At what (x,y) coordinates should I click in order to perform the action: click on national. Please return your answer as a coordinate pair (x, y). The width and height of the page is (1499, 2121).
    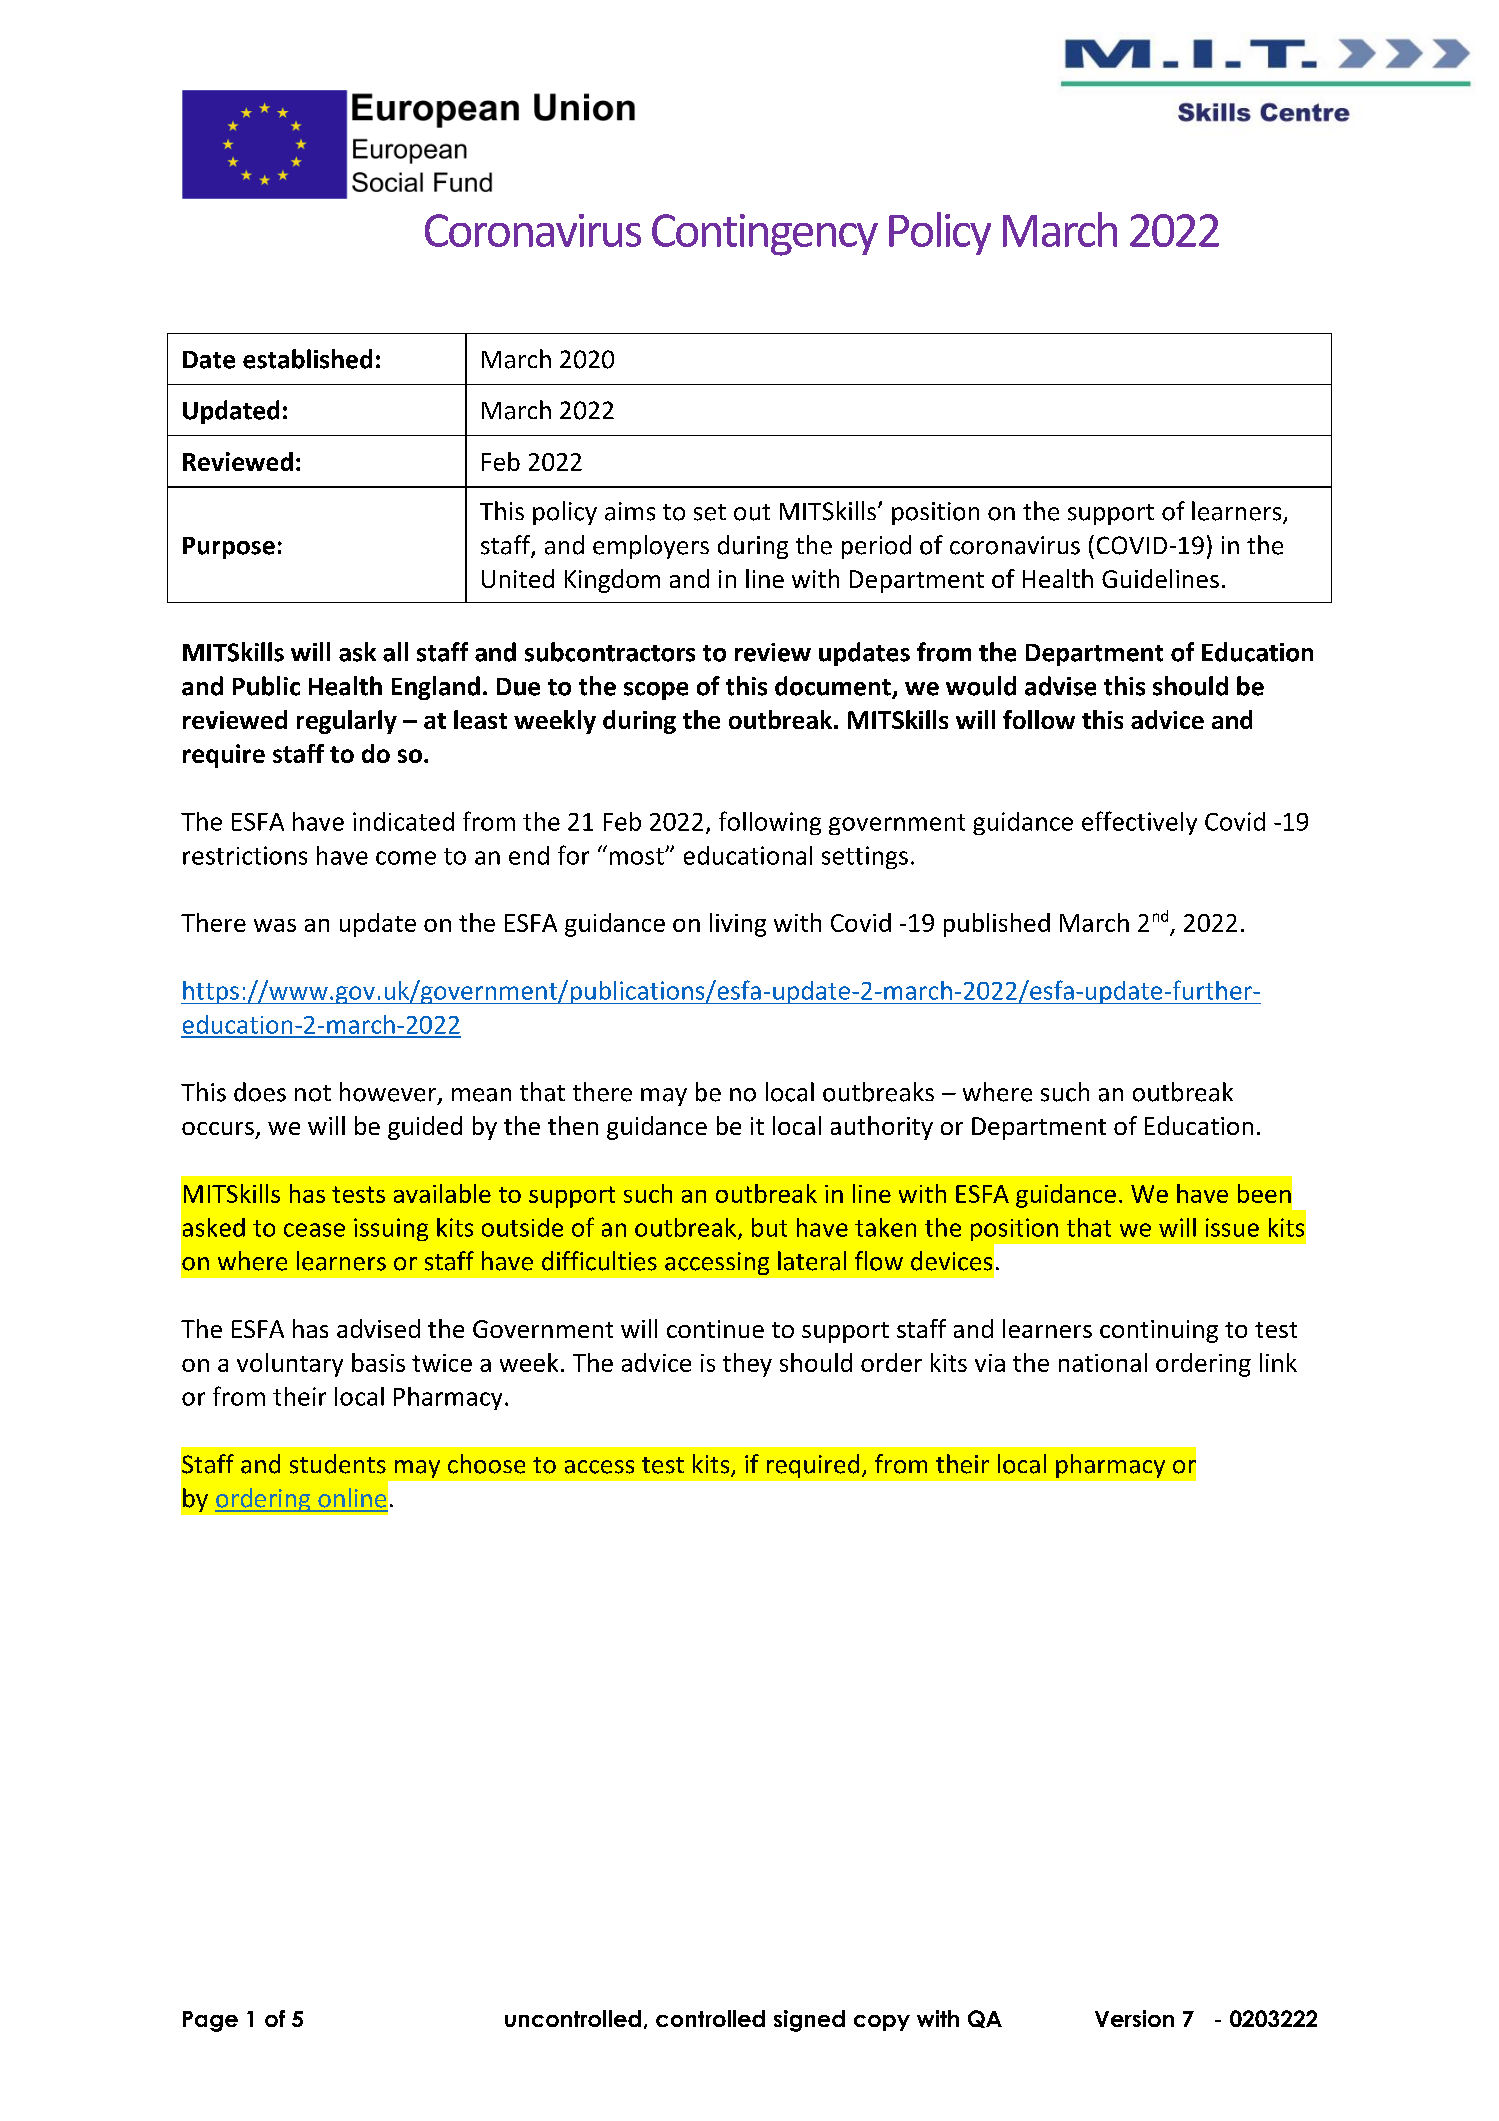
    Looking at the image, I should click on (1103, 1362).
